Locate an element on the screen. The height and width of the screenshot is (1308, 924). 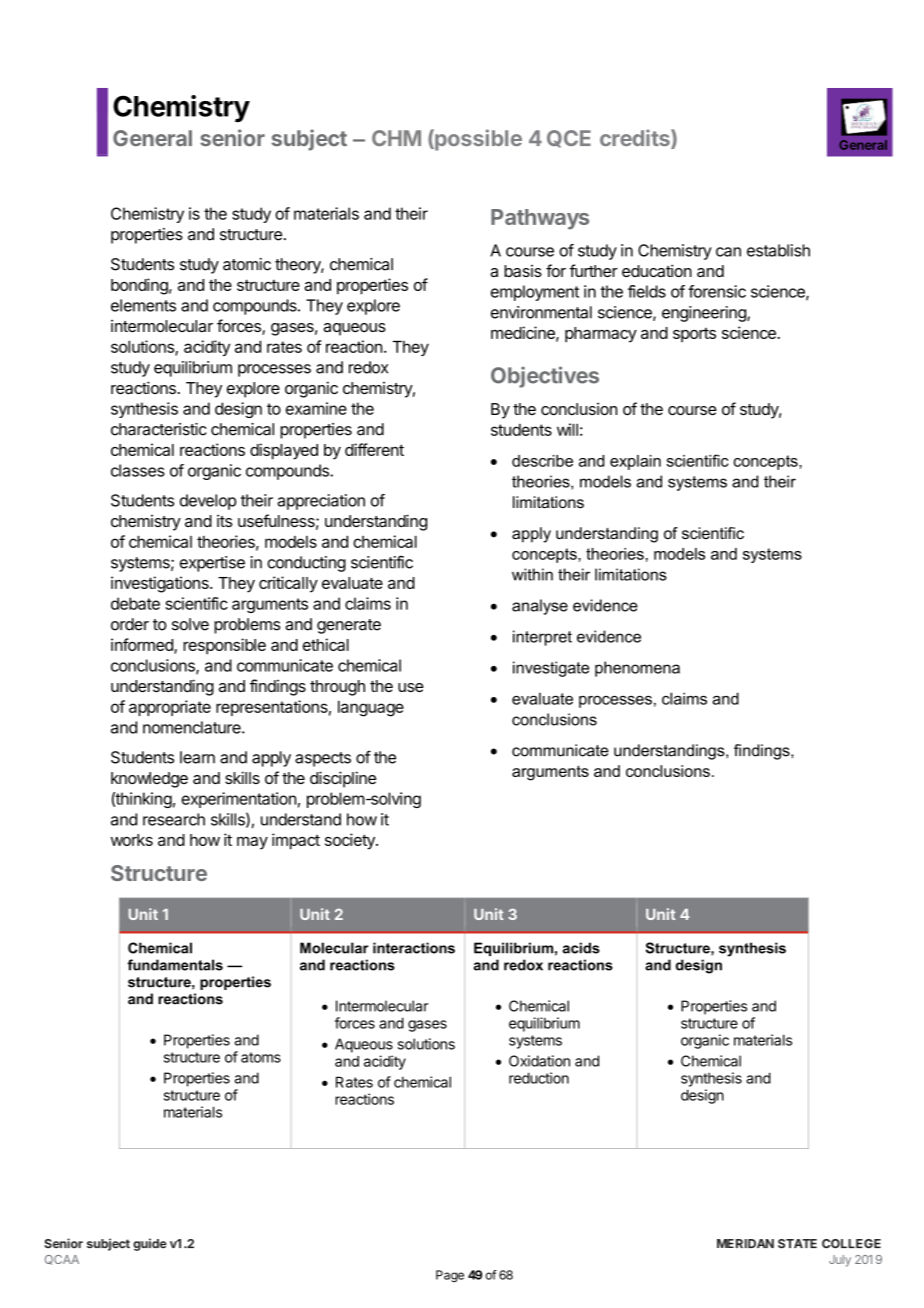
Page is located at coordinates (450, 1276).
